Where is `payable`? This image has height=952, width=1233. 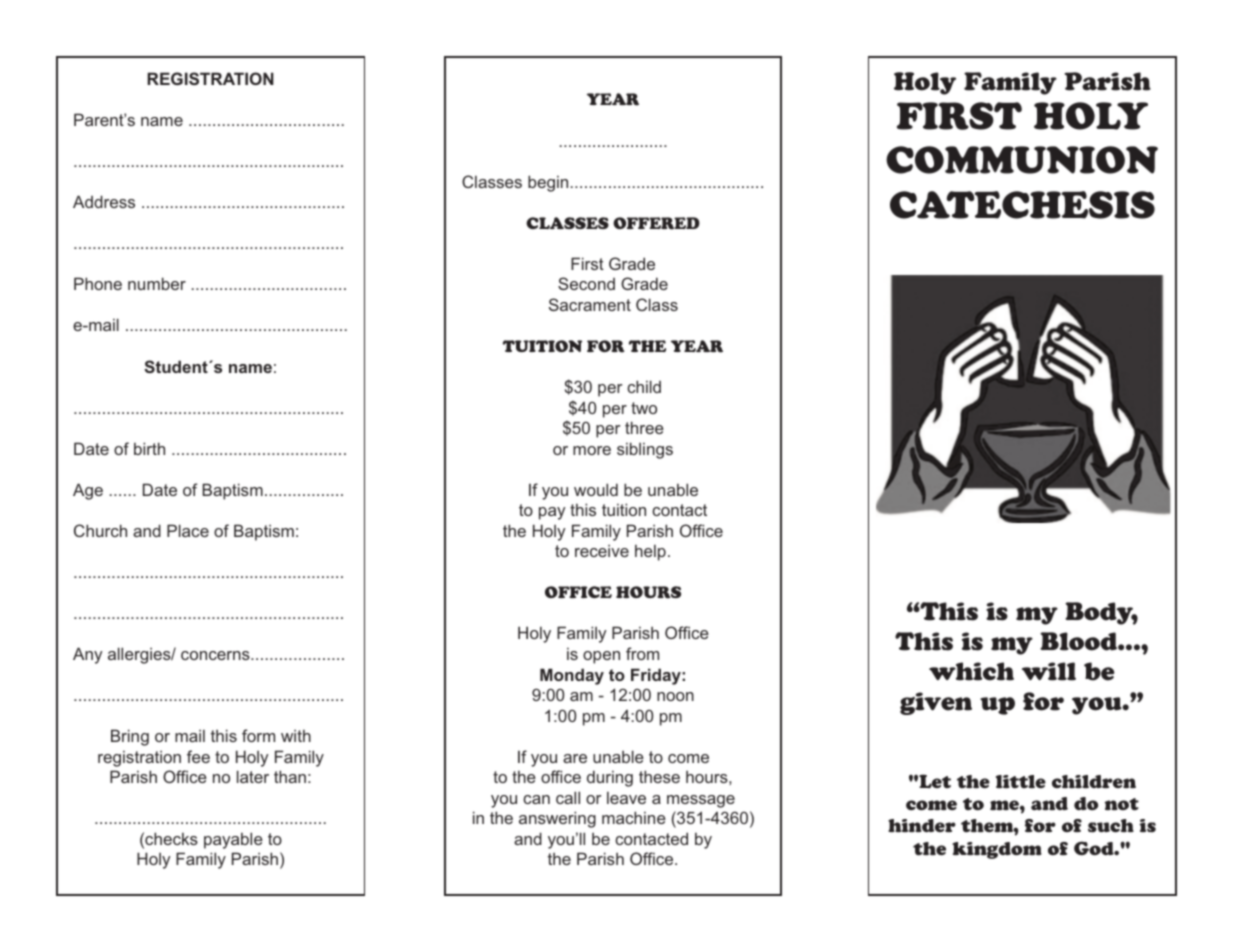 payable is located at coordinates (233, 840).
